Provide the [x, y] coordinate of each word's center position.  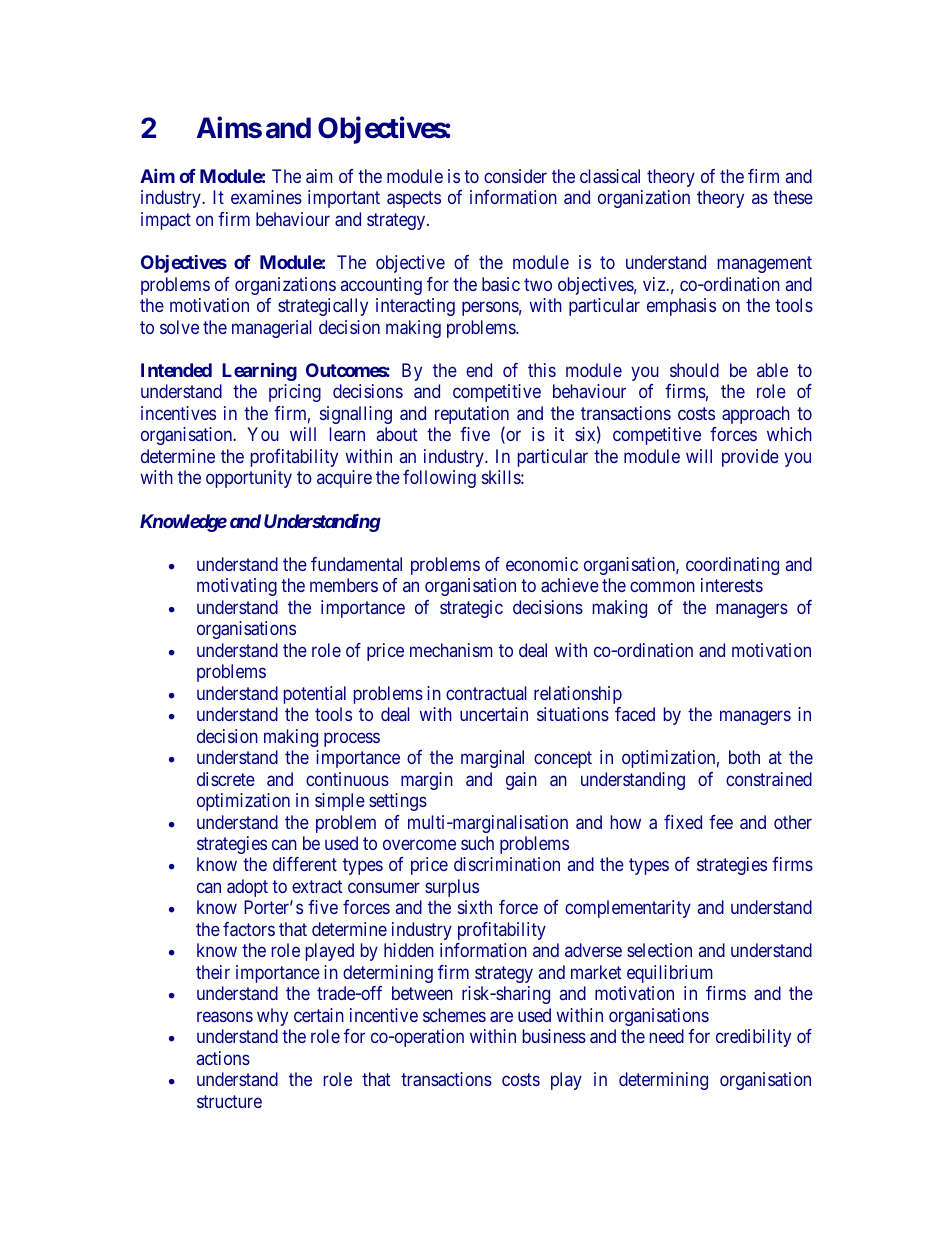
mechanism [451, 650]
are [501, 1016]
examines [266, 197]
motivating [237, 587]
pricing [295, 393]
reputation [472, 416]
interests [732, 585]
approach [756, 415]
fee [721, 822]
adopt [247, 888]
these [793, 197]
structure [229, 1101]
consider [515, 176]
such [477, 843]
